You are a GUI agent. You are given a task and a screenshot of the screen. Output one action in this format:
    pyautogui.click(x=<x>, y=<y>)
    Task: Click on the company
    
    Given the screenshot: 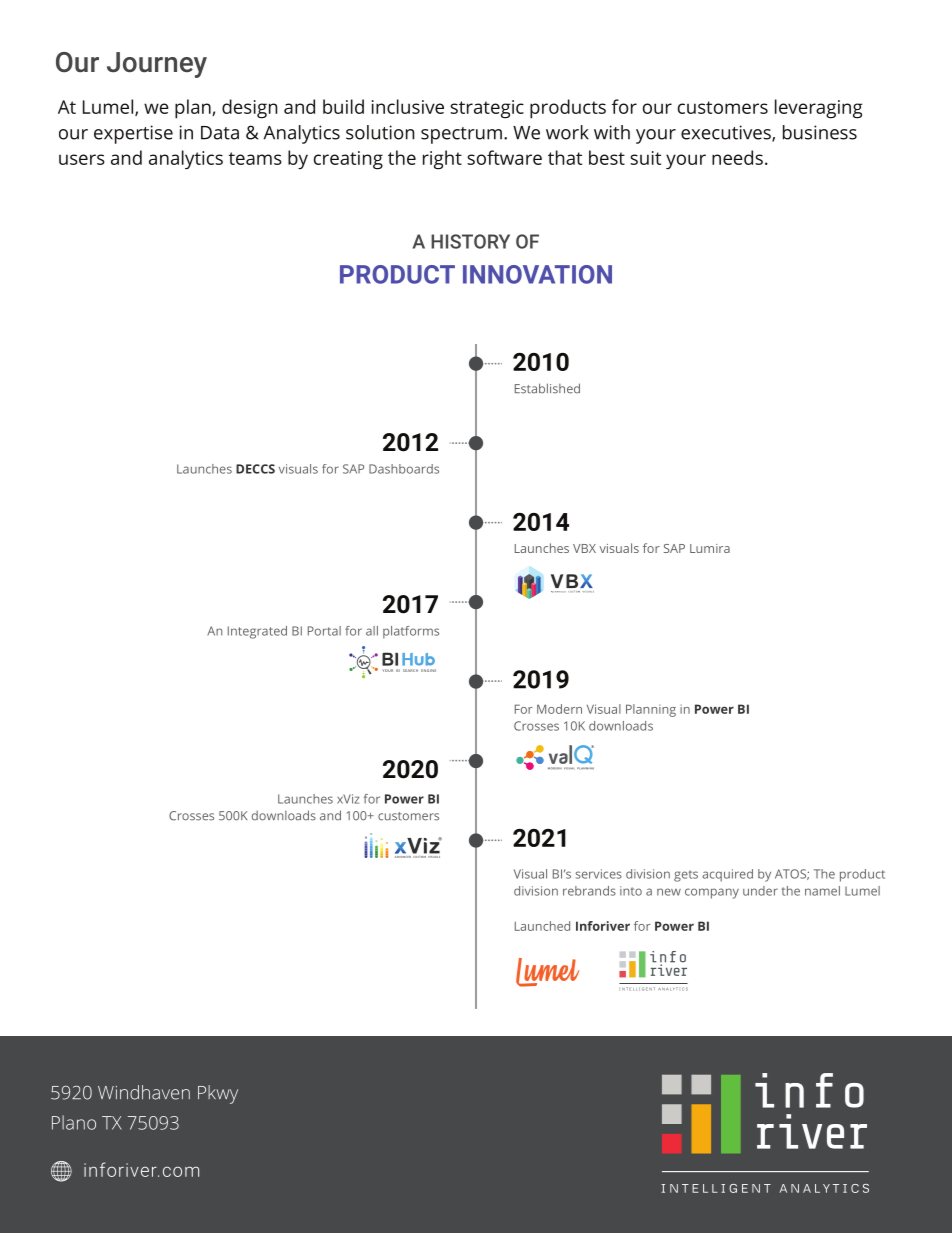 What is the action you would take?
    pyautogui.click(x=712, y=893)
